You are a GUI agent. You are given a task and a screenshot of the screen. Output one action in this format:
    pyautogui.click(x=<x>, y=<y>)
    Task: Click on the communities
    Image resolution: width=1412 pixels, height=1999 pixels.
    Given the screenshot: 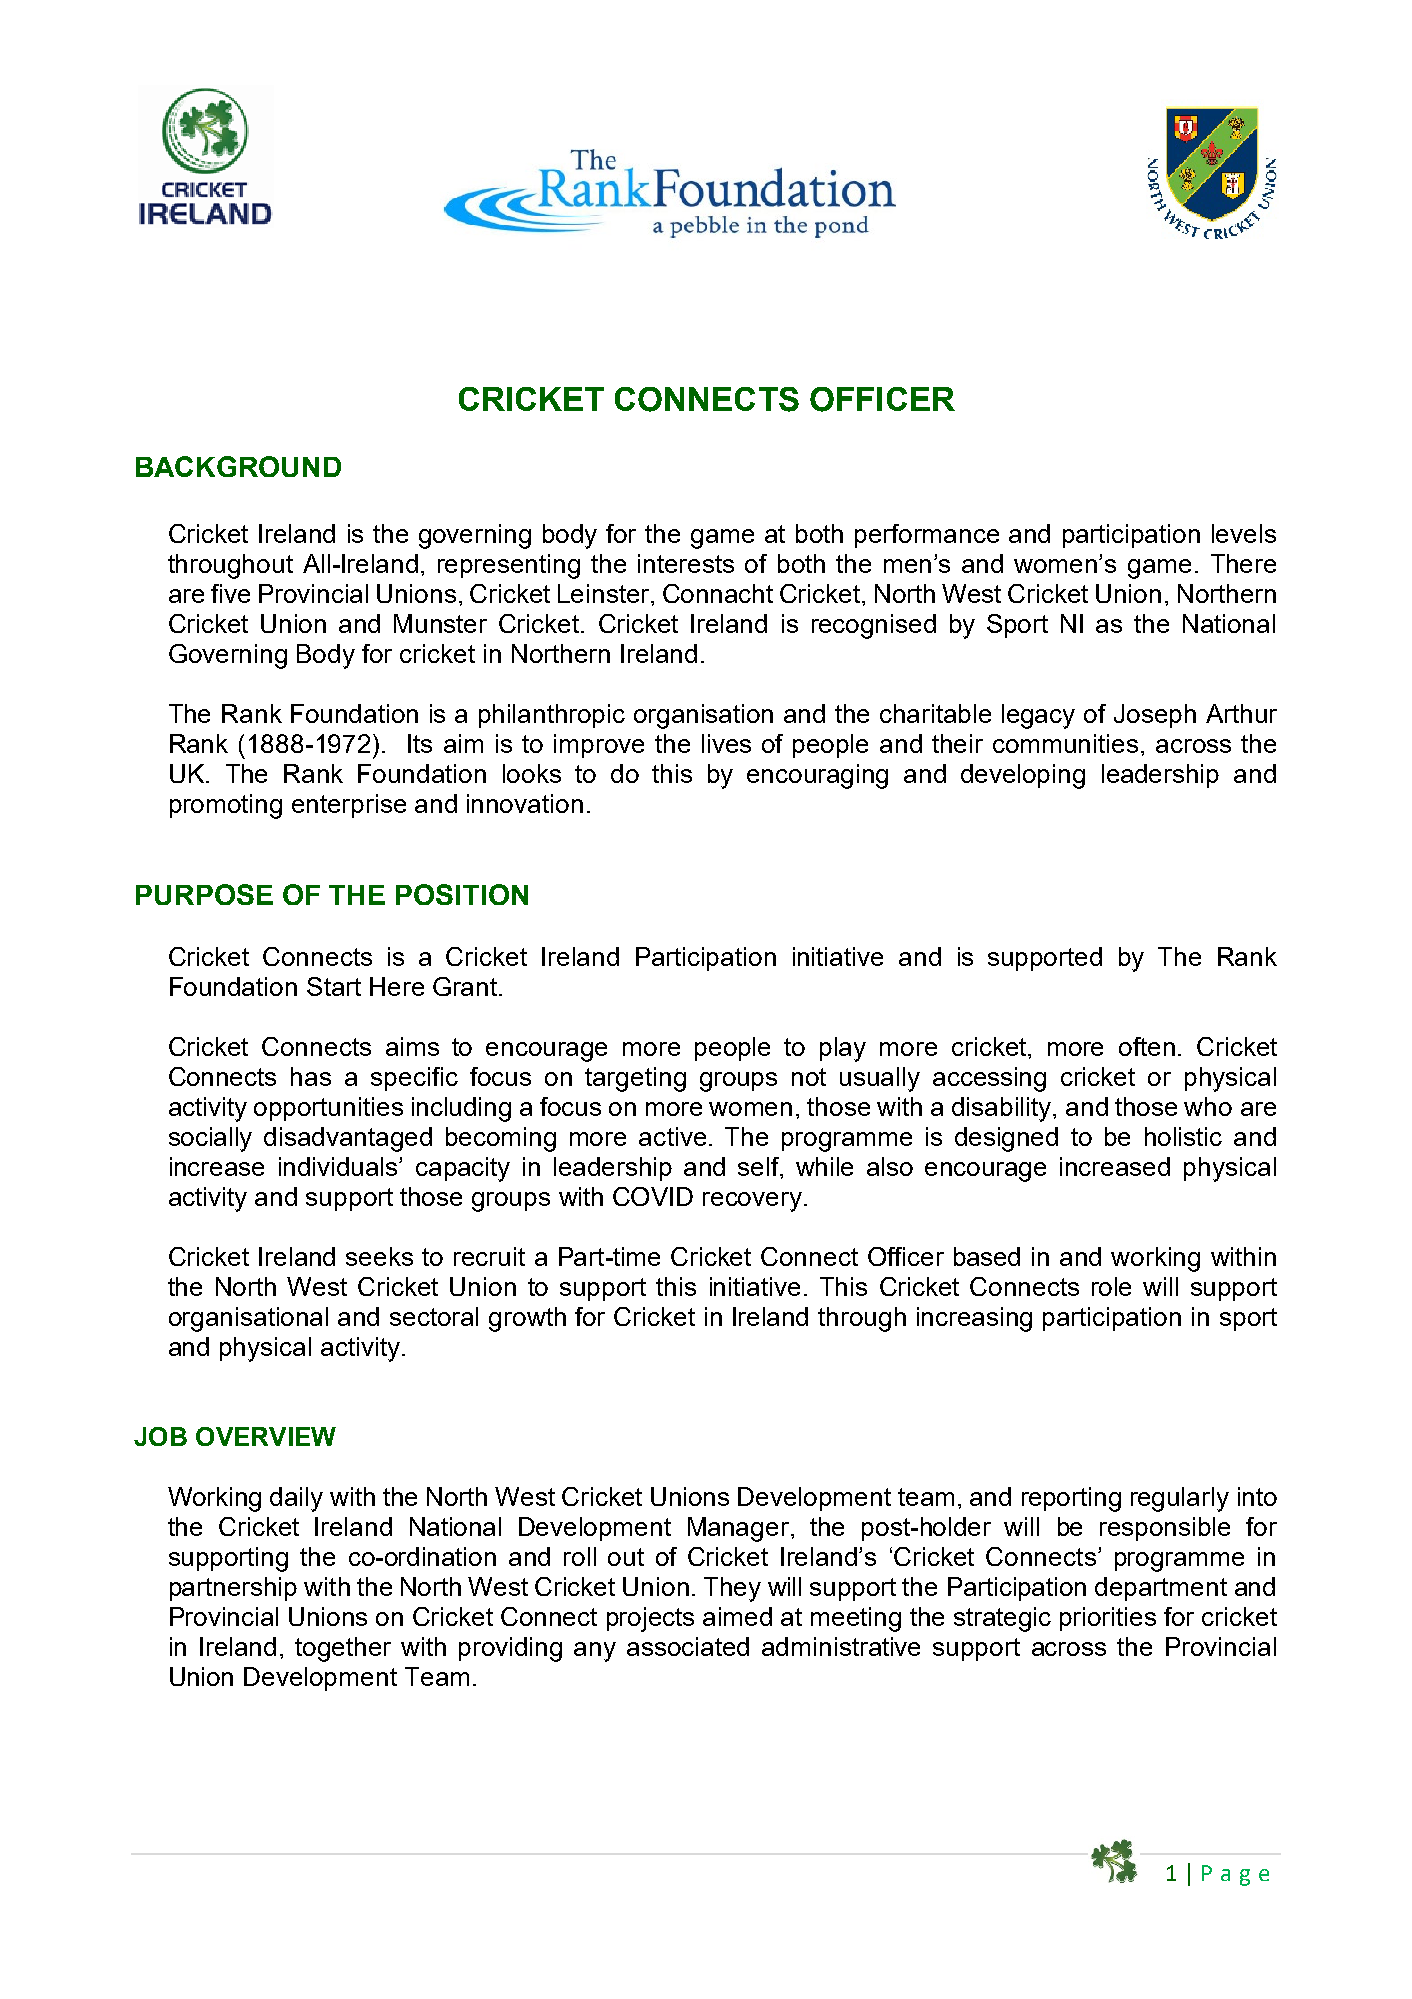 What is the action you would take?
    pyautogui.click(x=1065, y=743)
